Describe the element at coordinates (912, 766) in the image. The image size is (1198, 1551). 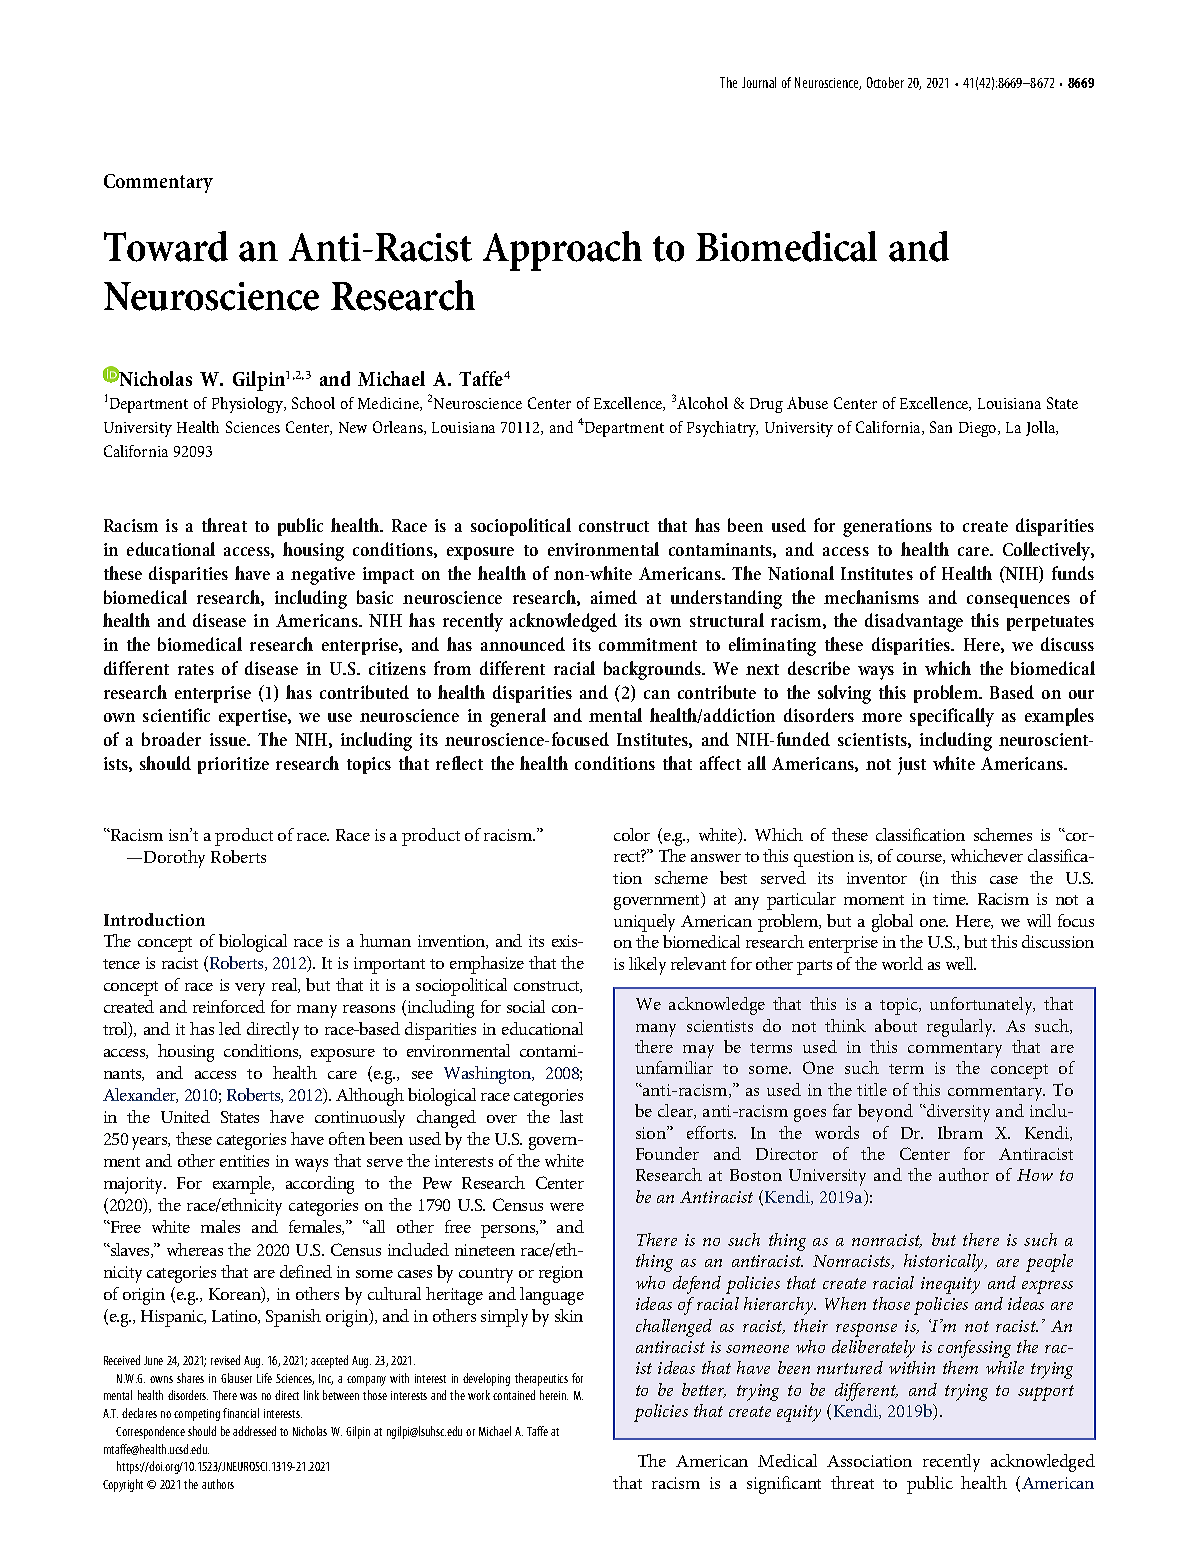
I see `just` at that location.
